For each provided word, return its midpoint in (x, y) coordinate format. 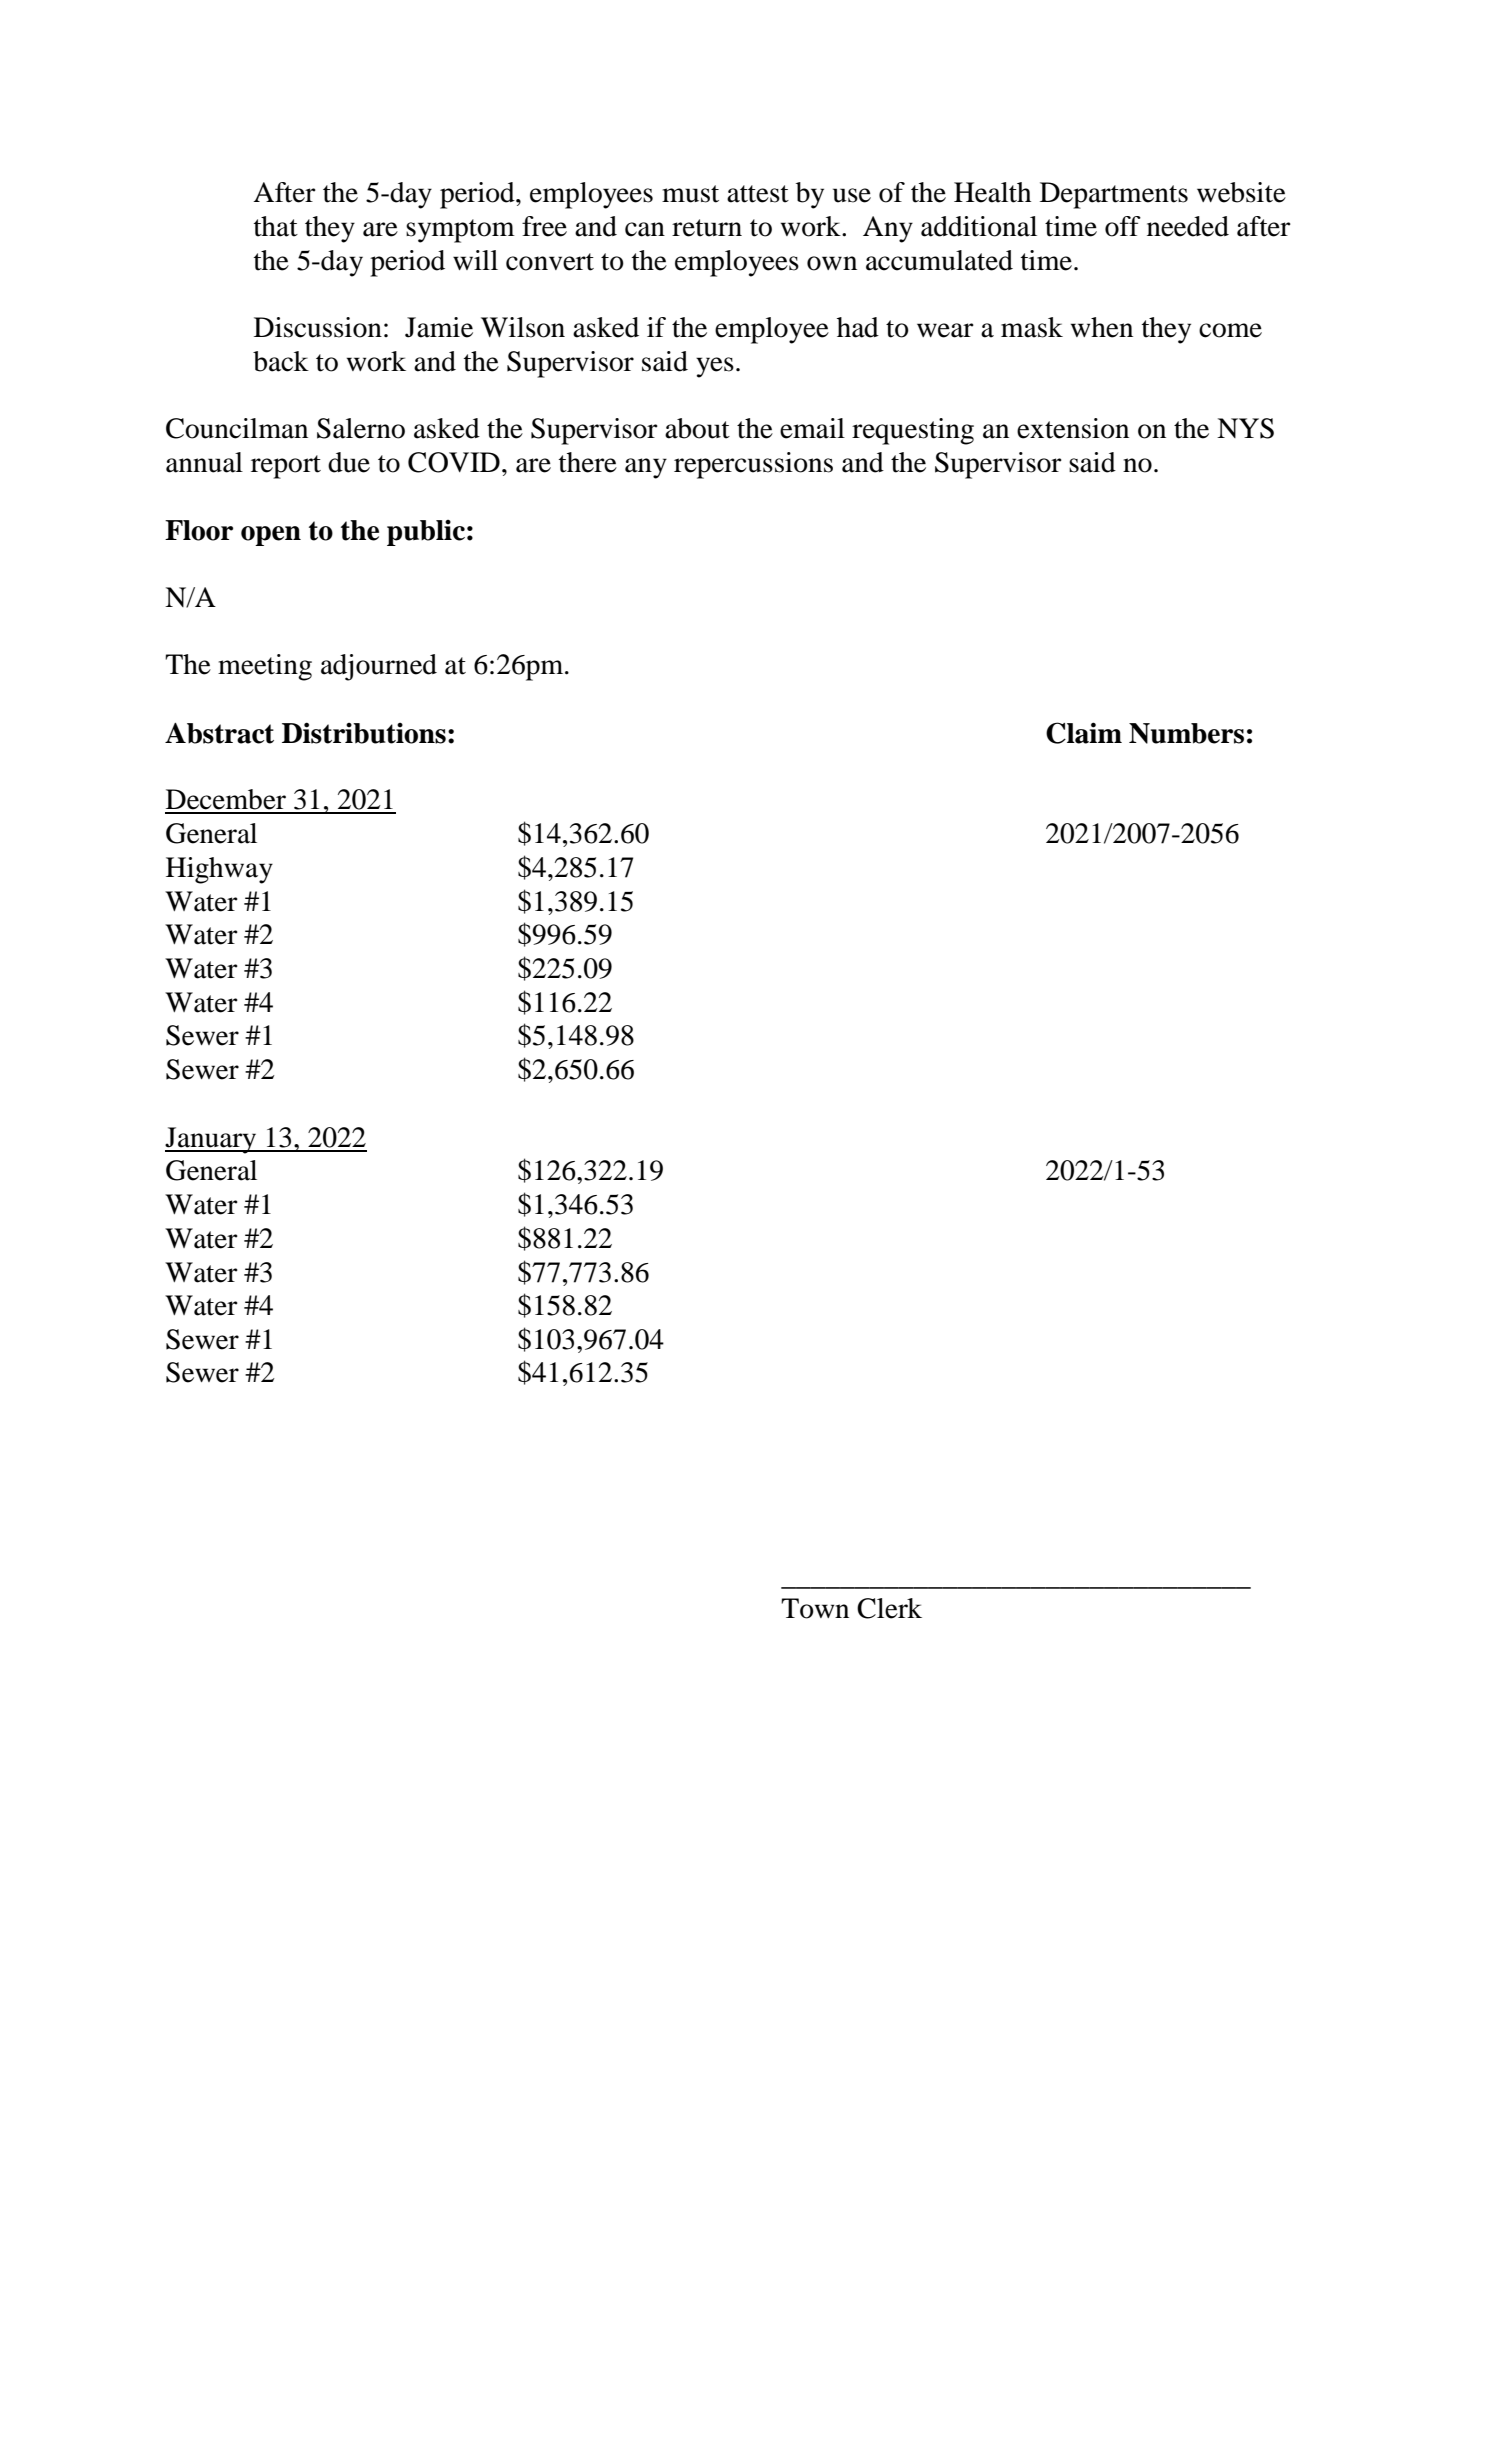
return (707, 228)
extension (1073, 428)
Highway (219, 870)
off (1123, 226)
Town (815, 1608)
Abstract (219, 733)
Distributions (364, 733)
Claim (1084, 733)
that (276, 226)
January (212, 1140)
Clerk (889, 1608)
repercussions (753, 465)
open (271, 536)
